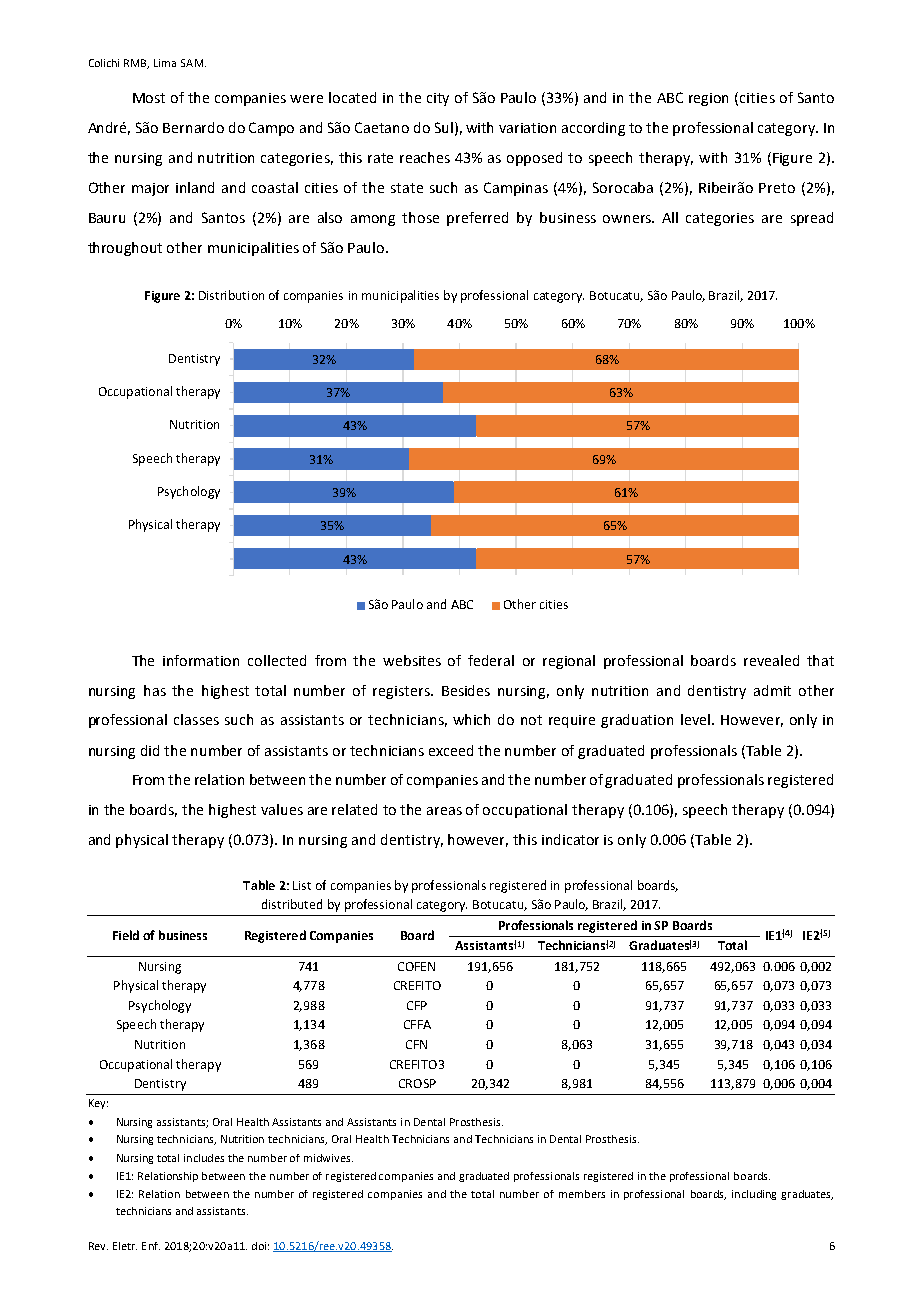 The height and width of the screenshot is (1308, 924). What do you see at coordinates (126, 935) in the screenshot?
I see `Field` at bounding box center [126, 935].
